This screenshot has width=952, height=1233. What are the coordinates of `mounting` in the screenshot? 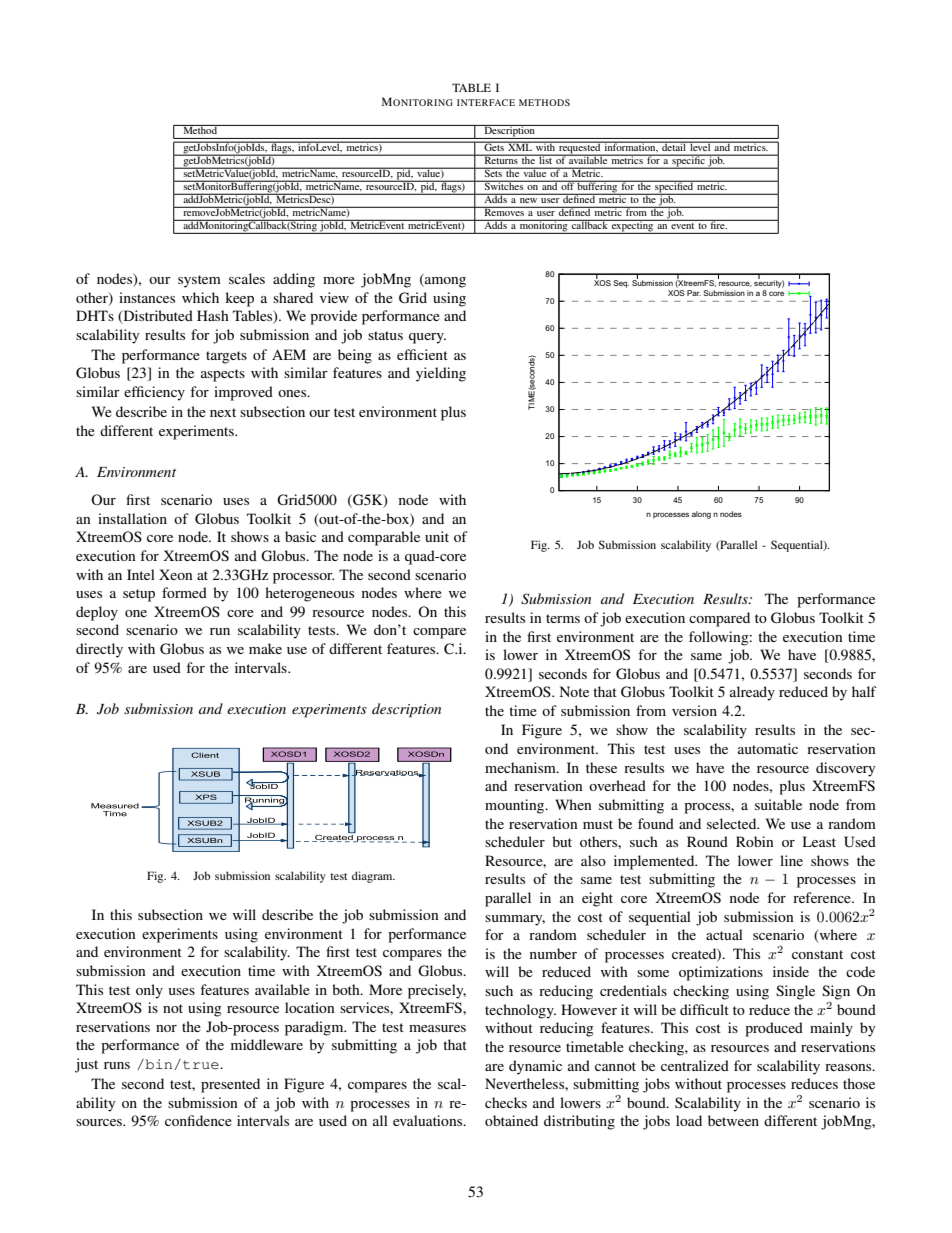 It's located at (516, 806).
